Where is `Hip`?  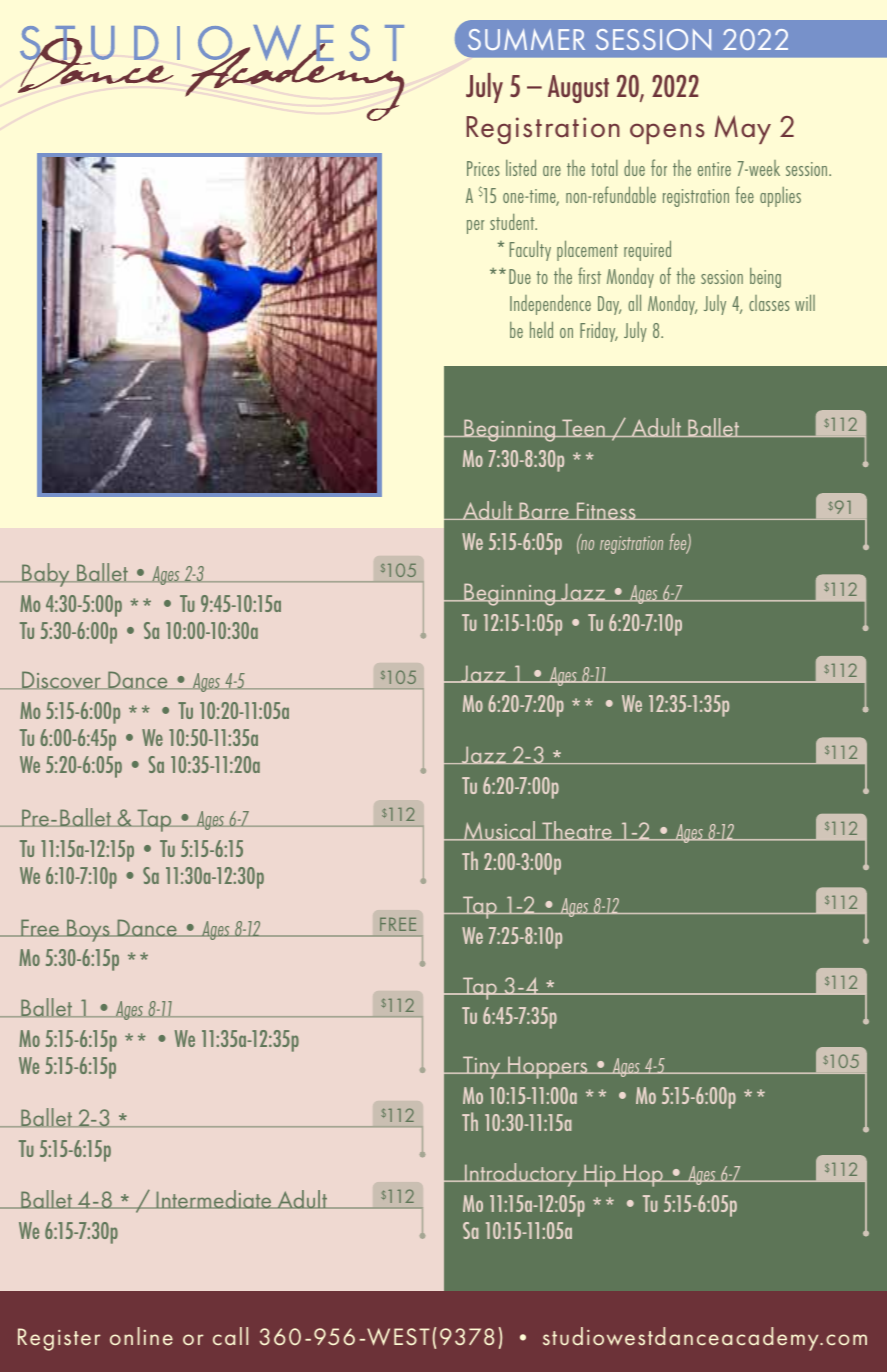 Hip is located at coordinates (600, 1175).
